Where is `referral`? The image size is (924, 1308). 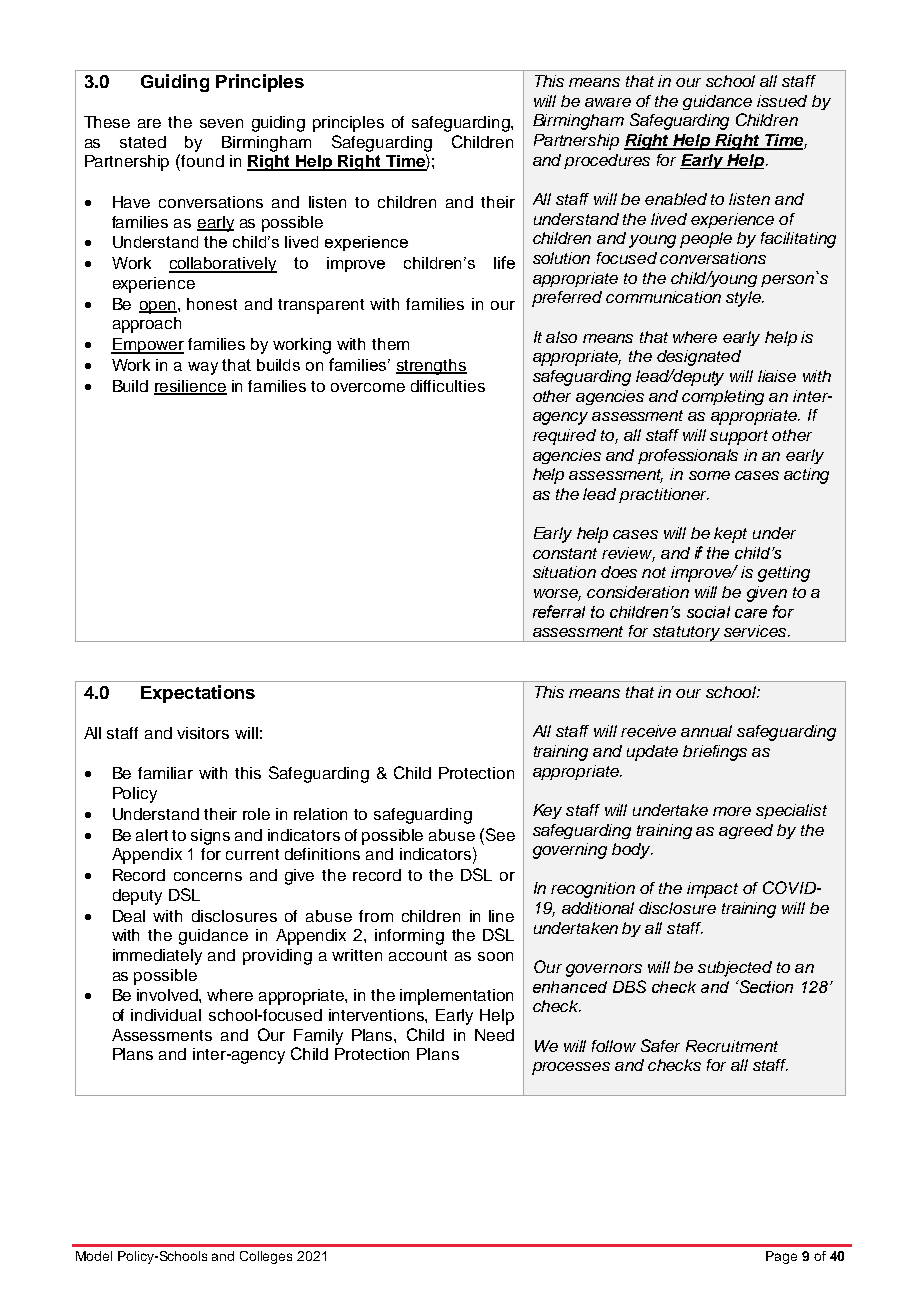 referral is located at coordinates (559, 611).
